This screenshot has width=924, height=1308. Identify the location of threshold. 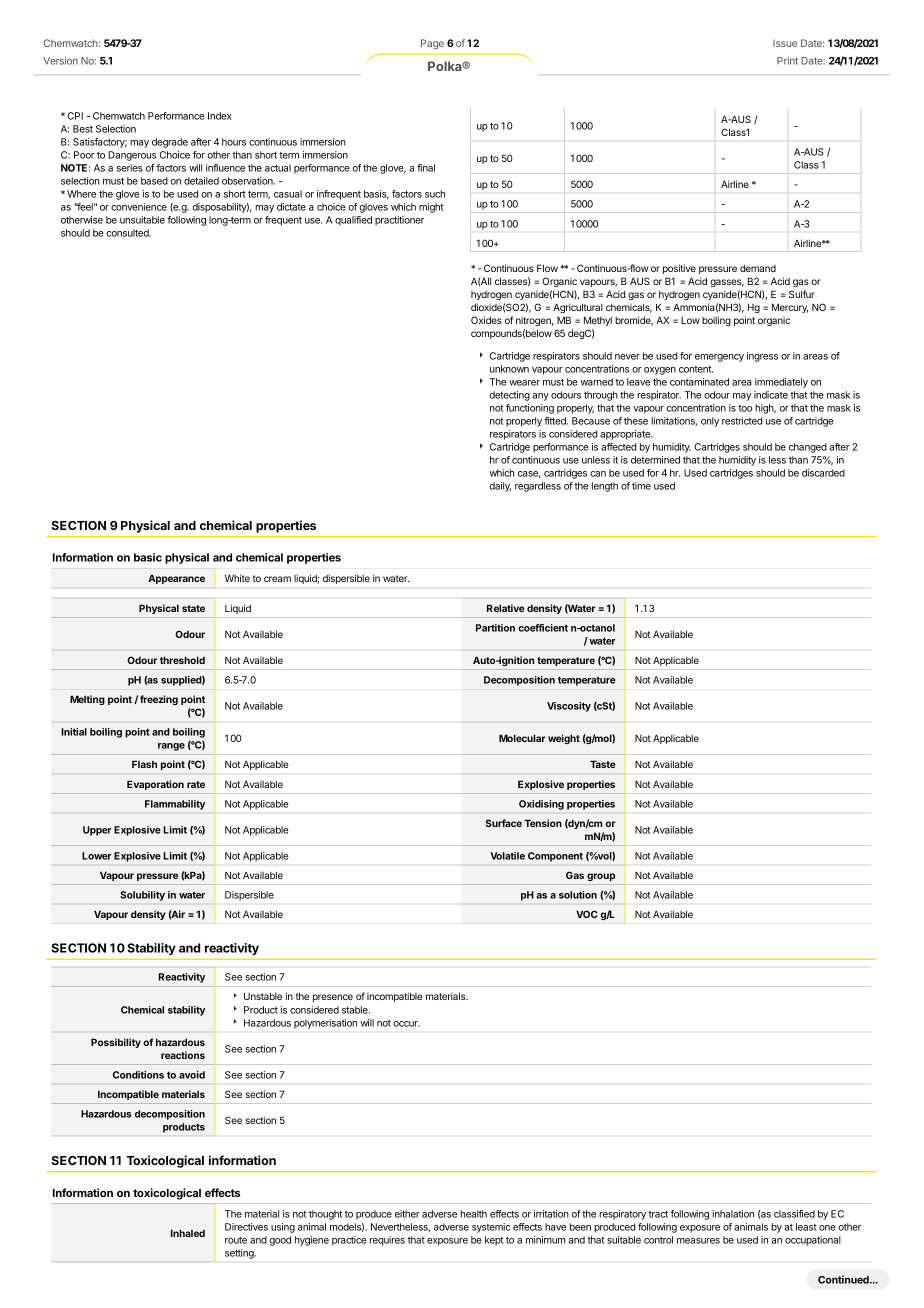
(182, 660).
